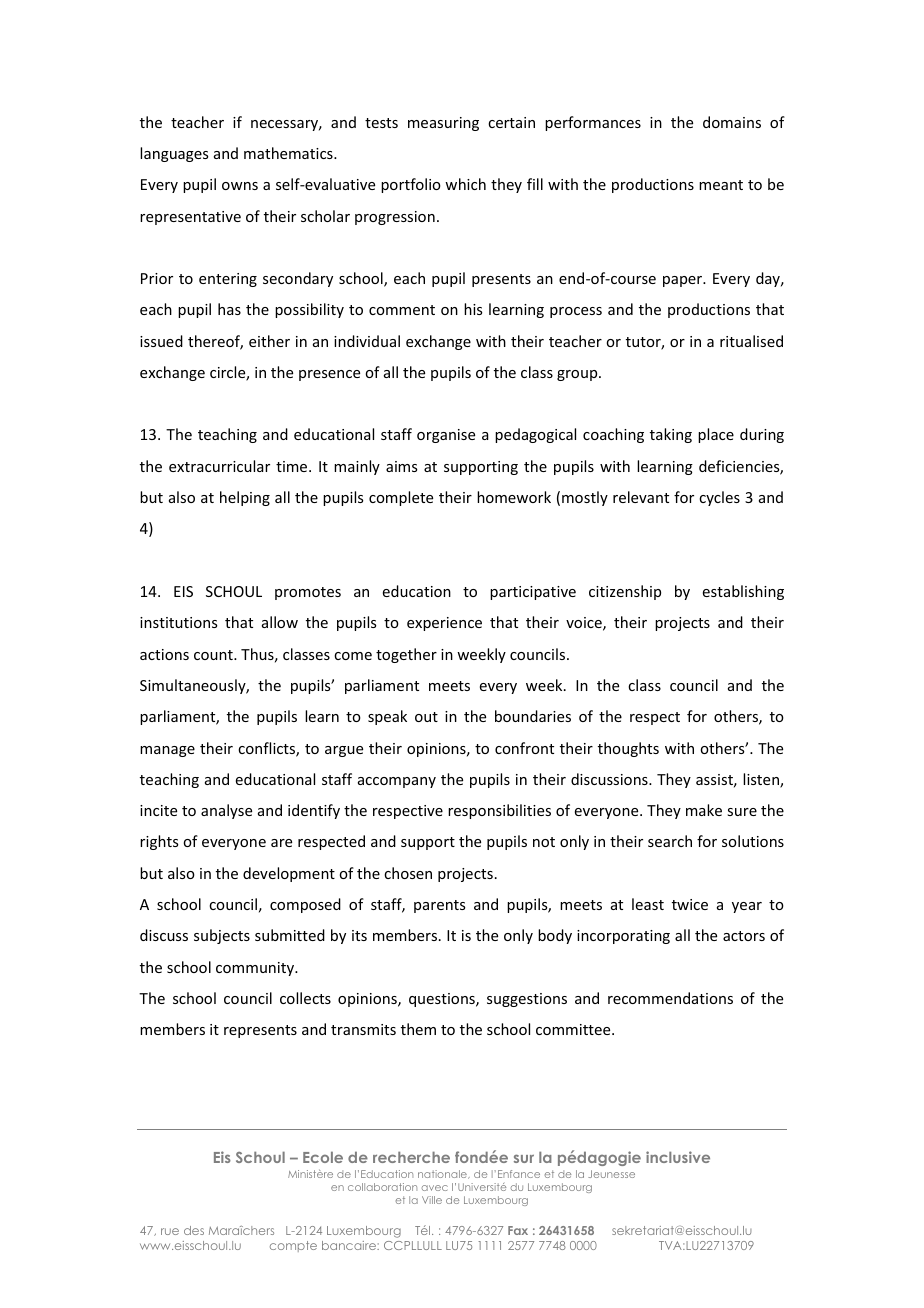  I want to click on meant, so click(721, 185).
